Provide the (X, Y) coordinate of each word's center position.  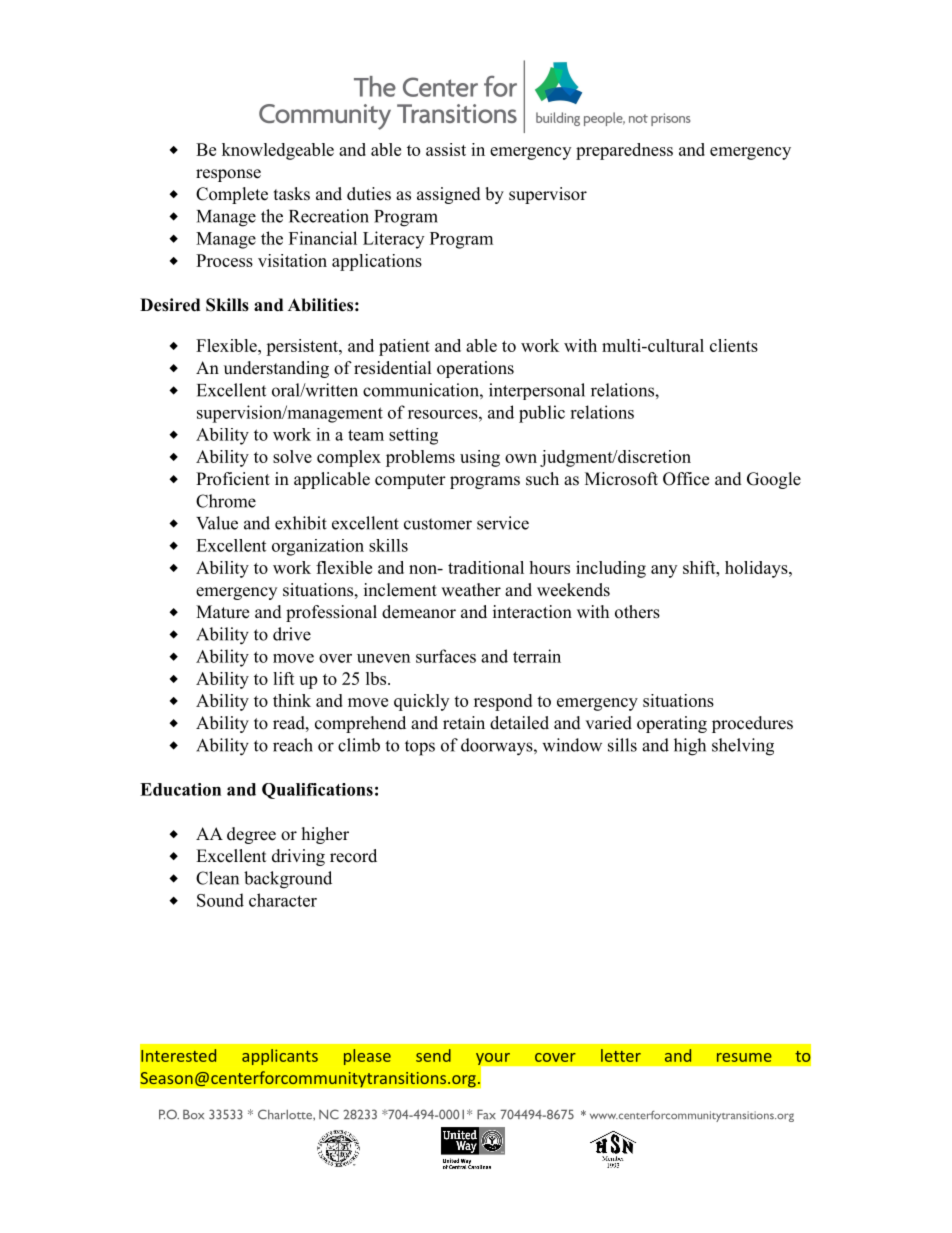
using (480, 458)
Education (180, 789)
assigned (449, 195)
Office (686, 479)
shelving (743, 747)
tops (420, 748)
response (228, 175)
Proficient (233, 479)
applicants (280, 1057)
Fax (486, 1114)
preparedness (624, 151)
